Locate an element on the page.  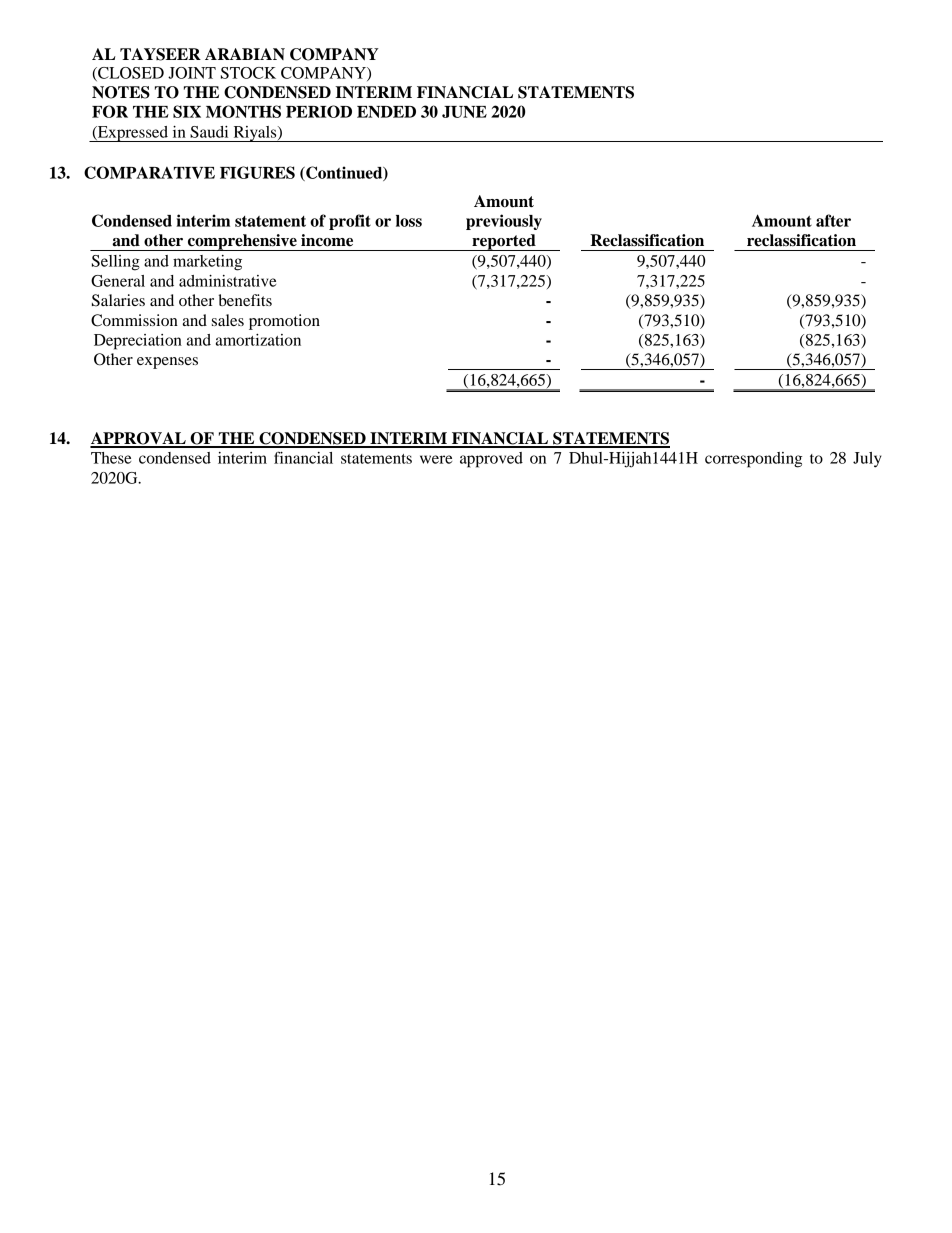
after is located at coordinates (833, 220).
